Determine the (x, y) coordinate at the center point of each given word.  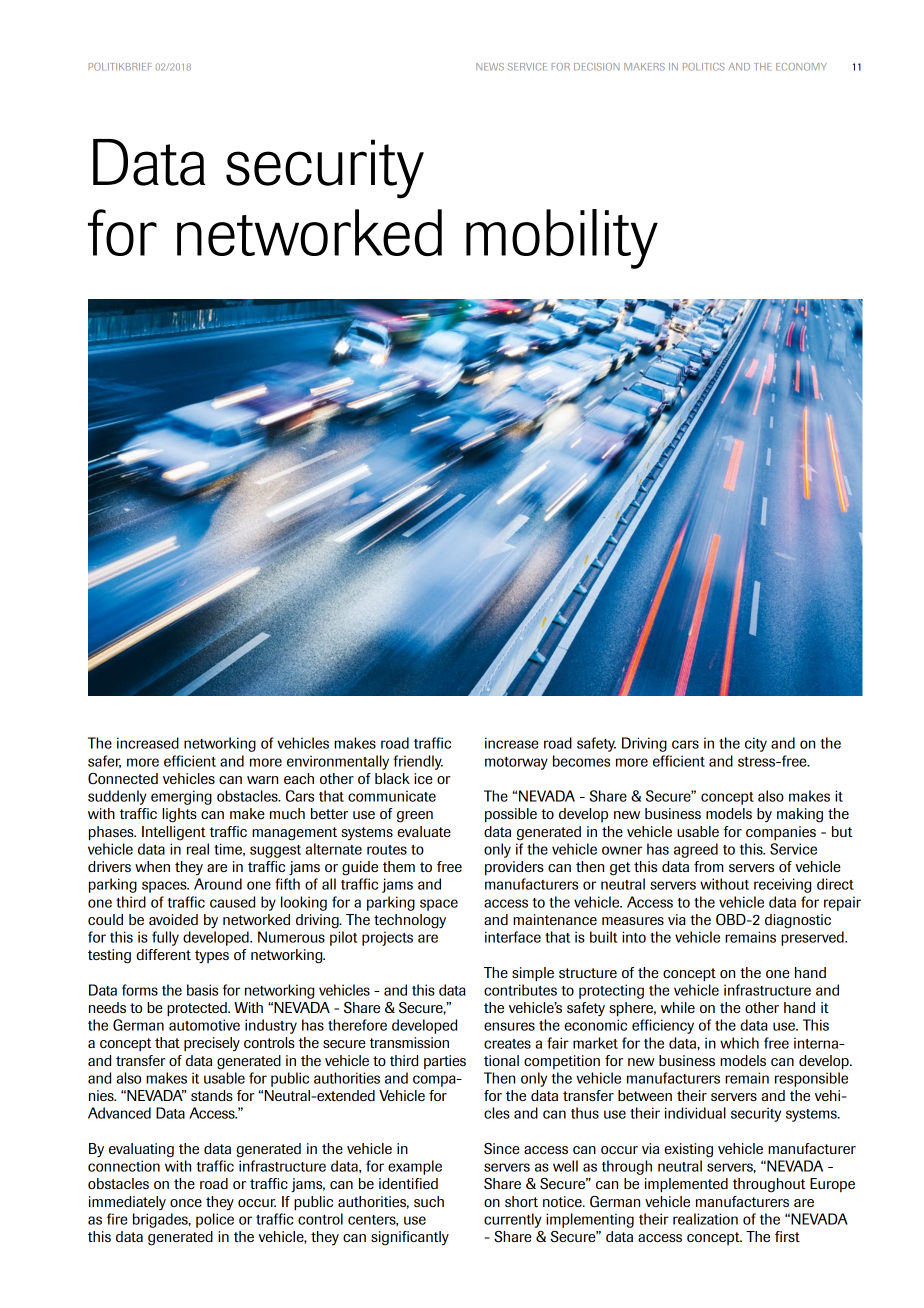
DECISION (597, 67)
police (215, 1220)
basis (202, 990)
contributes (520, 990)
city (756, 744)
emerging (181, 797)
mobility (562, 239)
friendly (418, 762)
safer (104, 761)
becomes (581, 761)
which (739, 1043)
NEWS (490, 67)
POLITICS (704, 67)
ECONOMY (801, 67)
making (800, 815)
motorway (516, 763)
